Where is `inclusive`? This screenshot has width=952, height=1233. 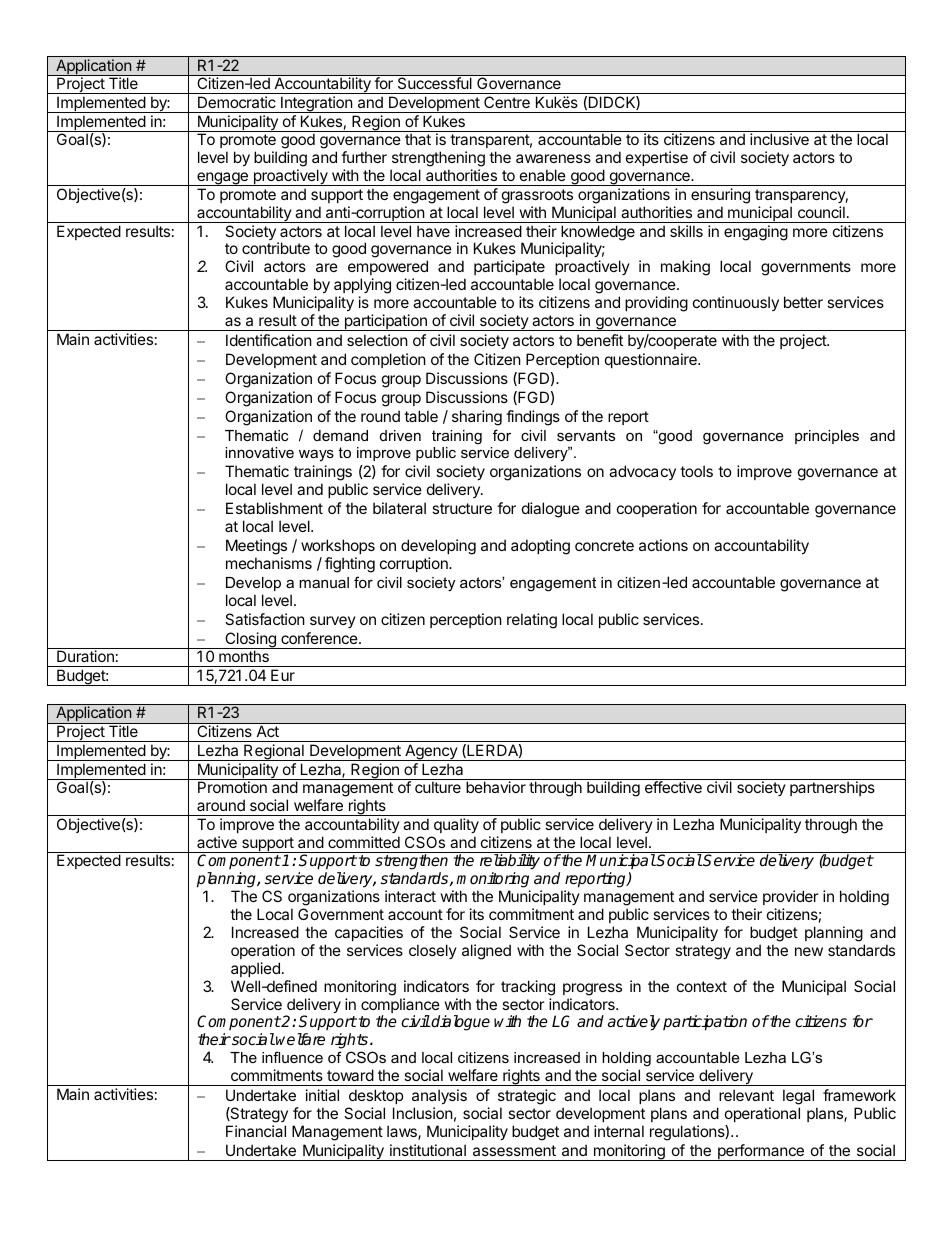
inclusive is located at coordinates (779, 139).
